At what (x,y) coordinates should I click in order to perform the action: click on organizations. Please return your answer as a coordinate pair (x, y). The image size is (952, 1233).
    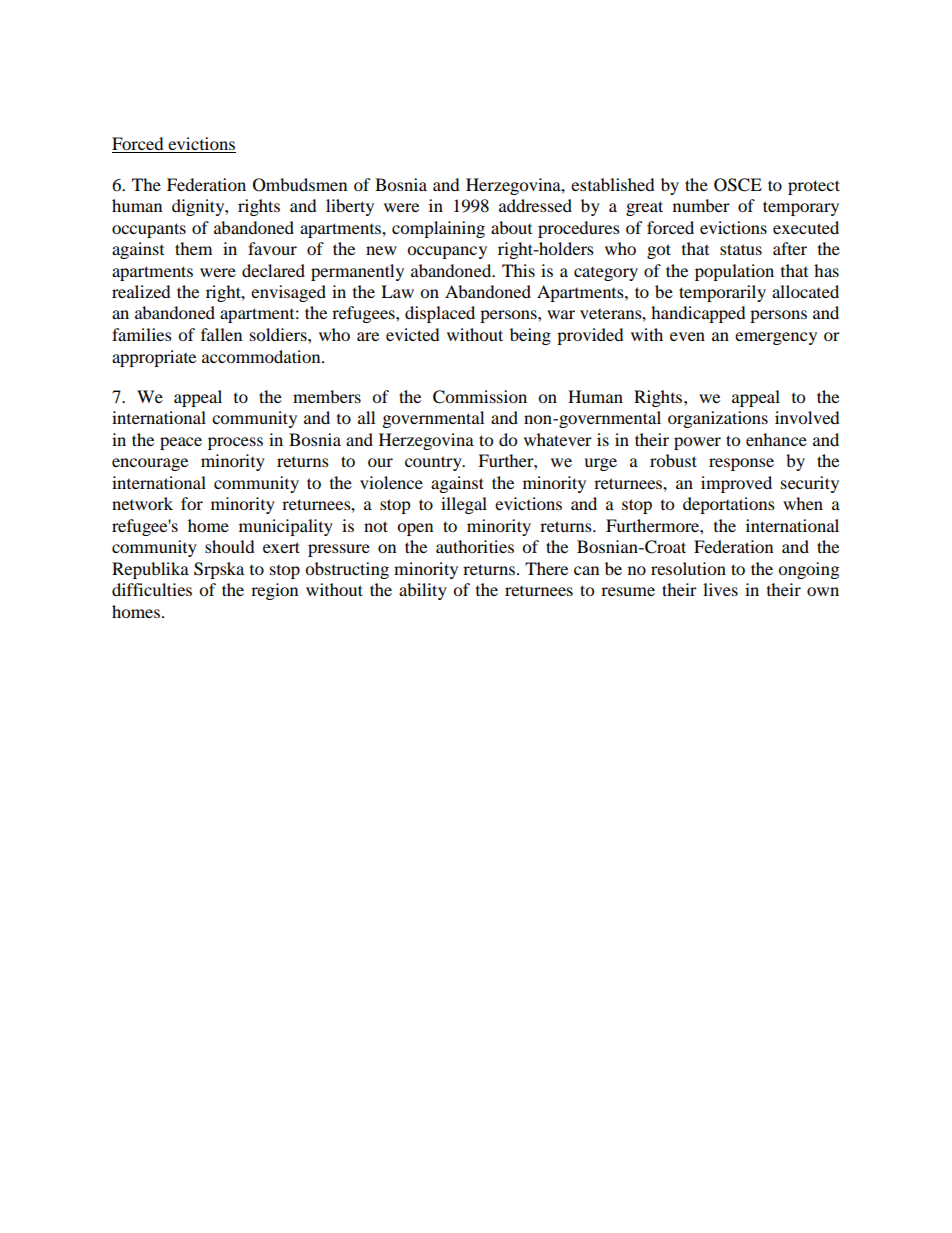
    Looking at the image, I should click on (718, 419).
